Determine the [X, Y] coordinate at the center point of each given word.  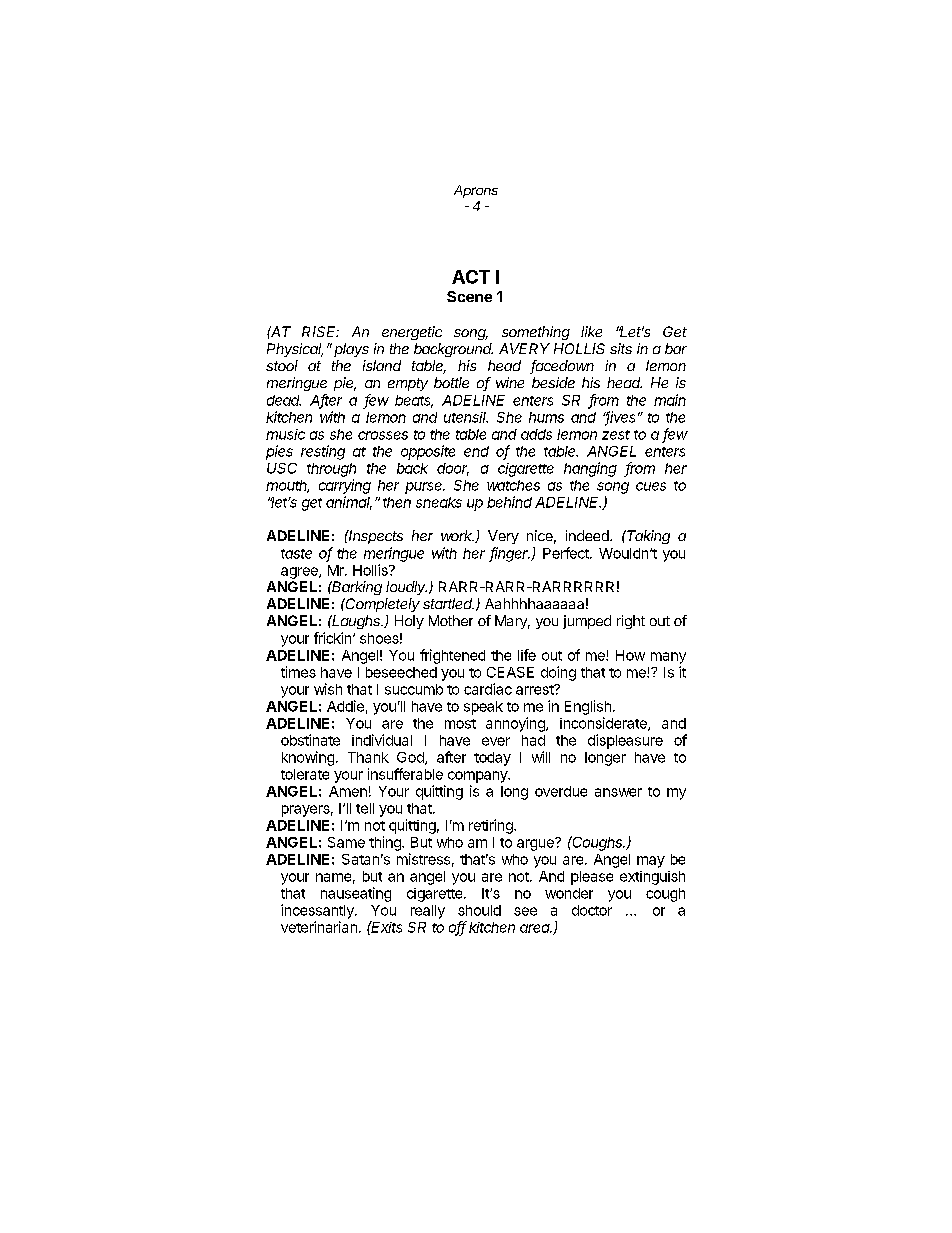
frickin [332, 638]
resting [323, 452]
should [479, 910]
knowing [308, 758]
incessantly [318, 911]
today [492, 759]
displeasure [625, 741]
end [476, 451]
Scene [469, 296]
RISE [320, 331]
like [591, 331]
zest [616, 435]
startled [448, 603]
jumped [587, 622]
